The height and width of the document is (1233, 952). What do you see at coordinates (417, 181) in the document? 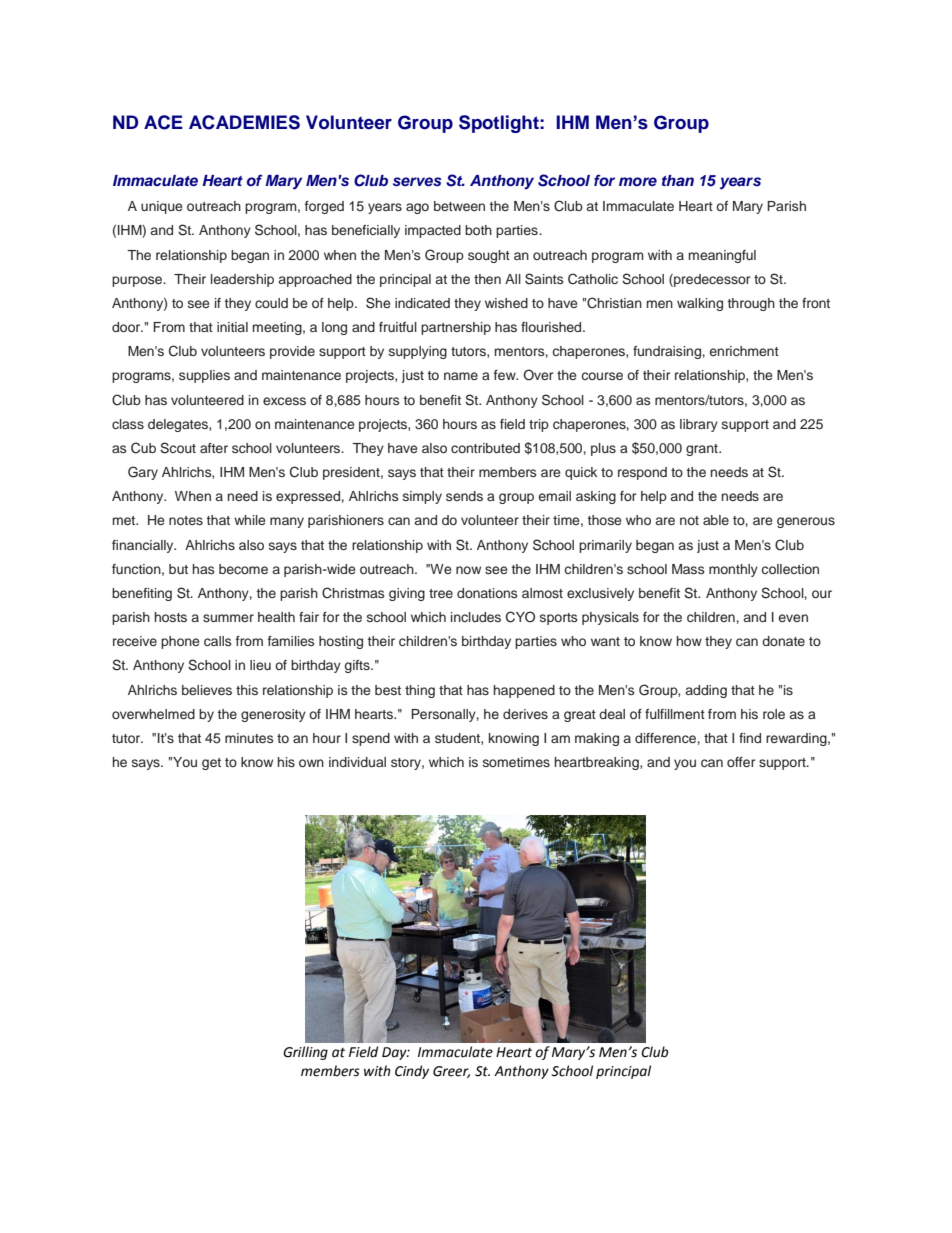
I see `serves` at bounding box center [417, 181].
